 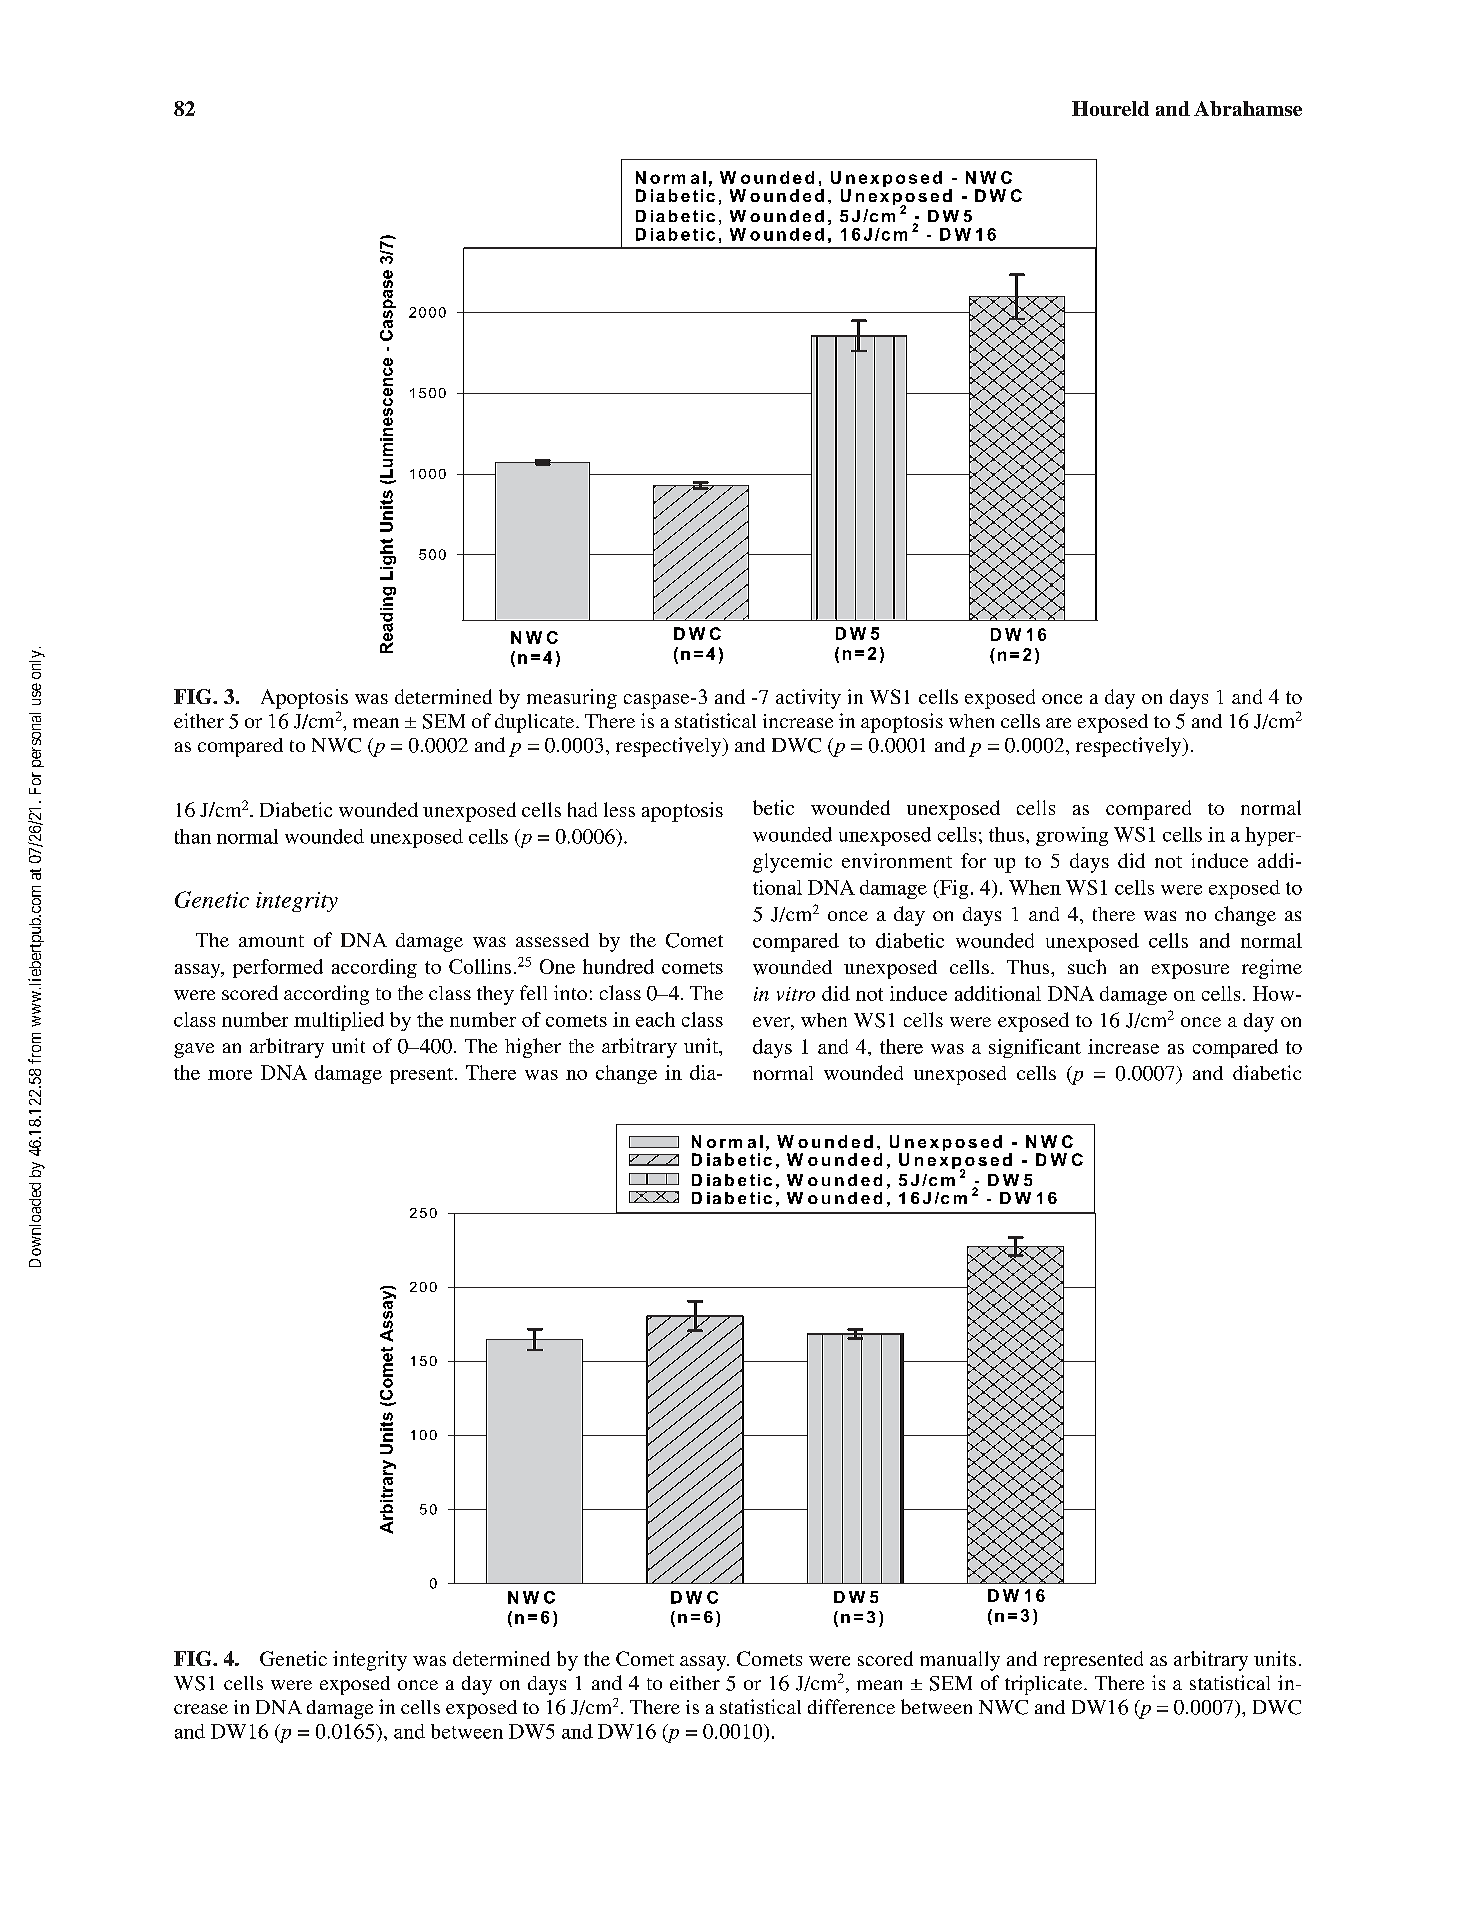 I want to click on difference, so click(x=851, y=1706).
